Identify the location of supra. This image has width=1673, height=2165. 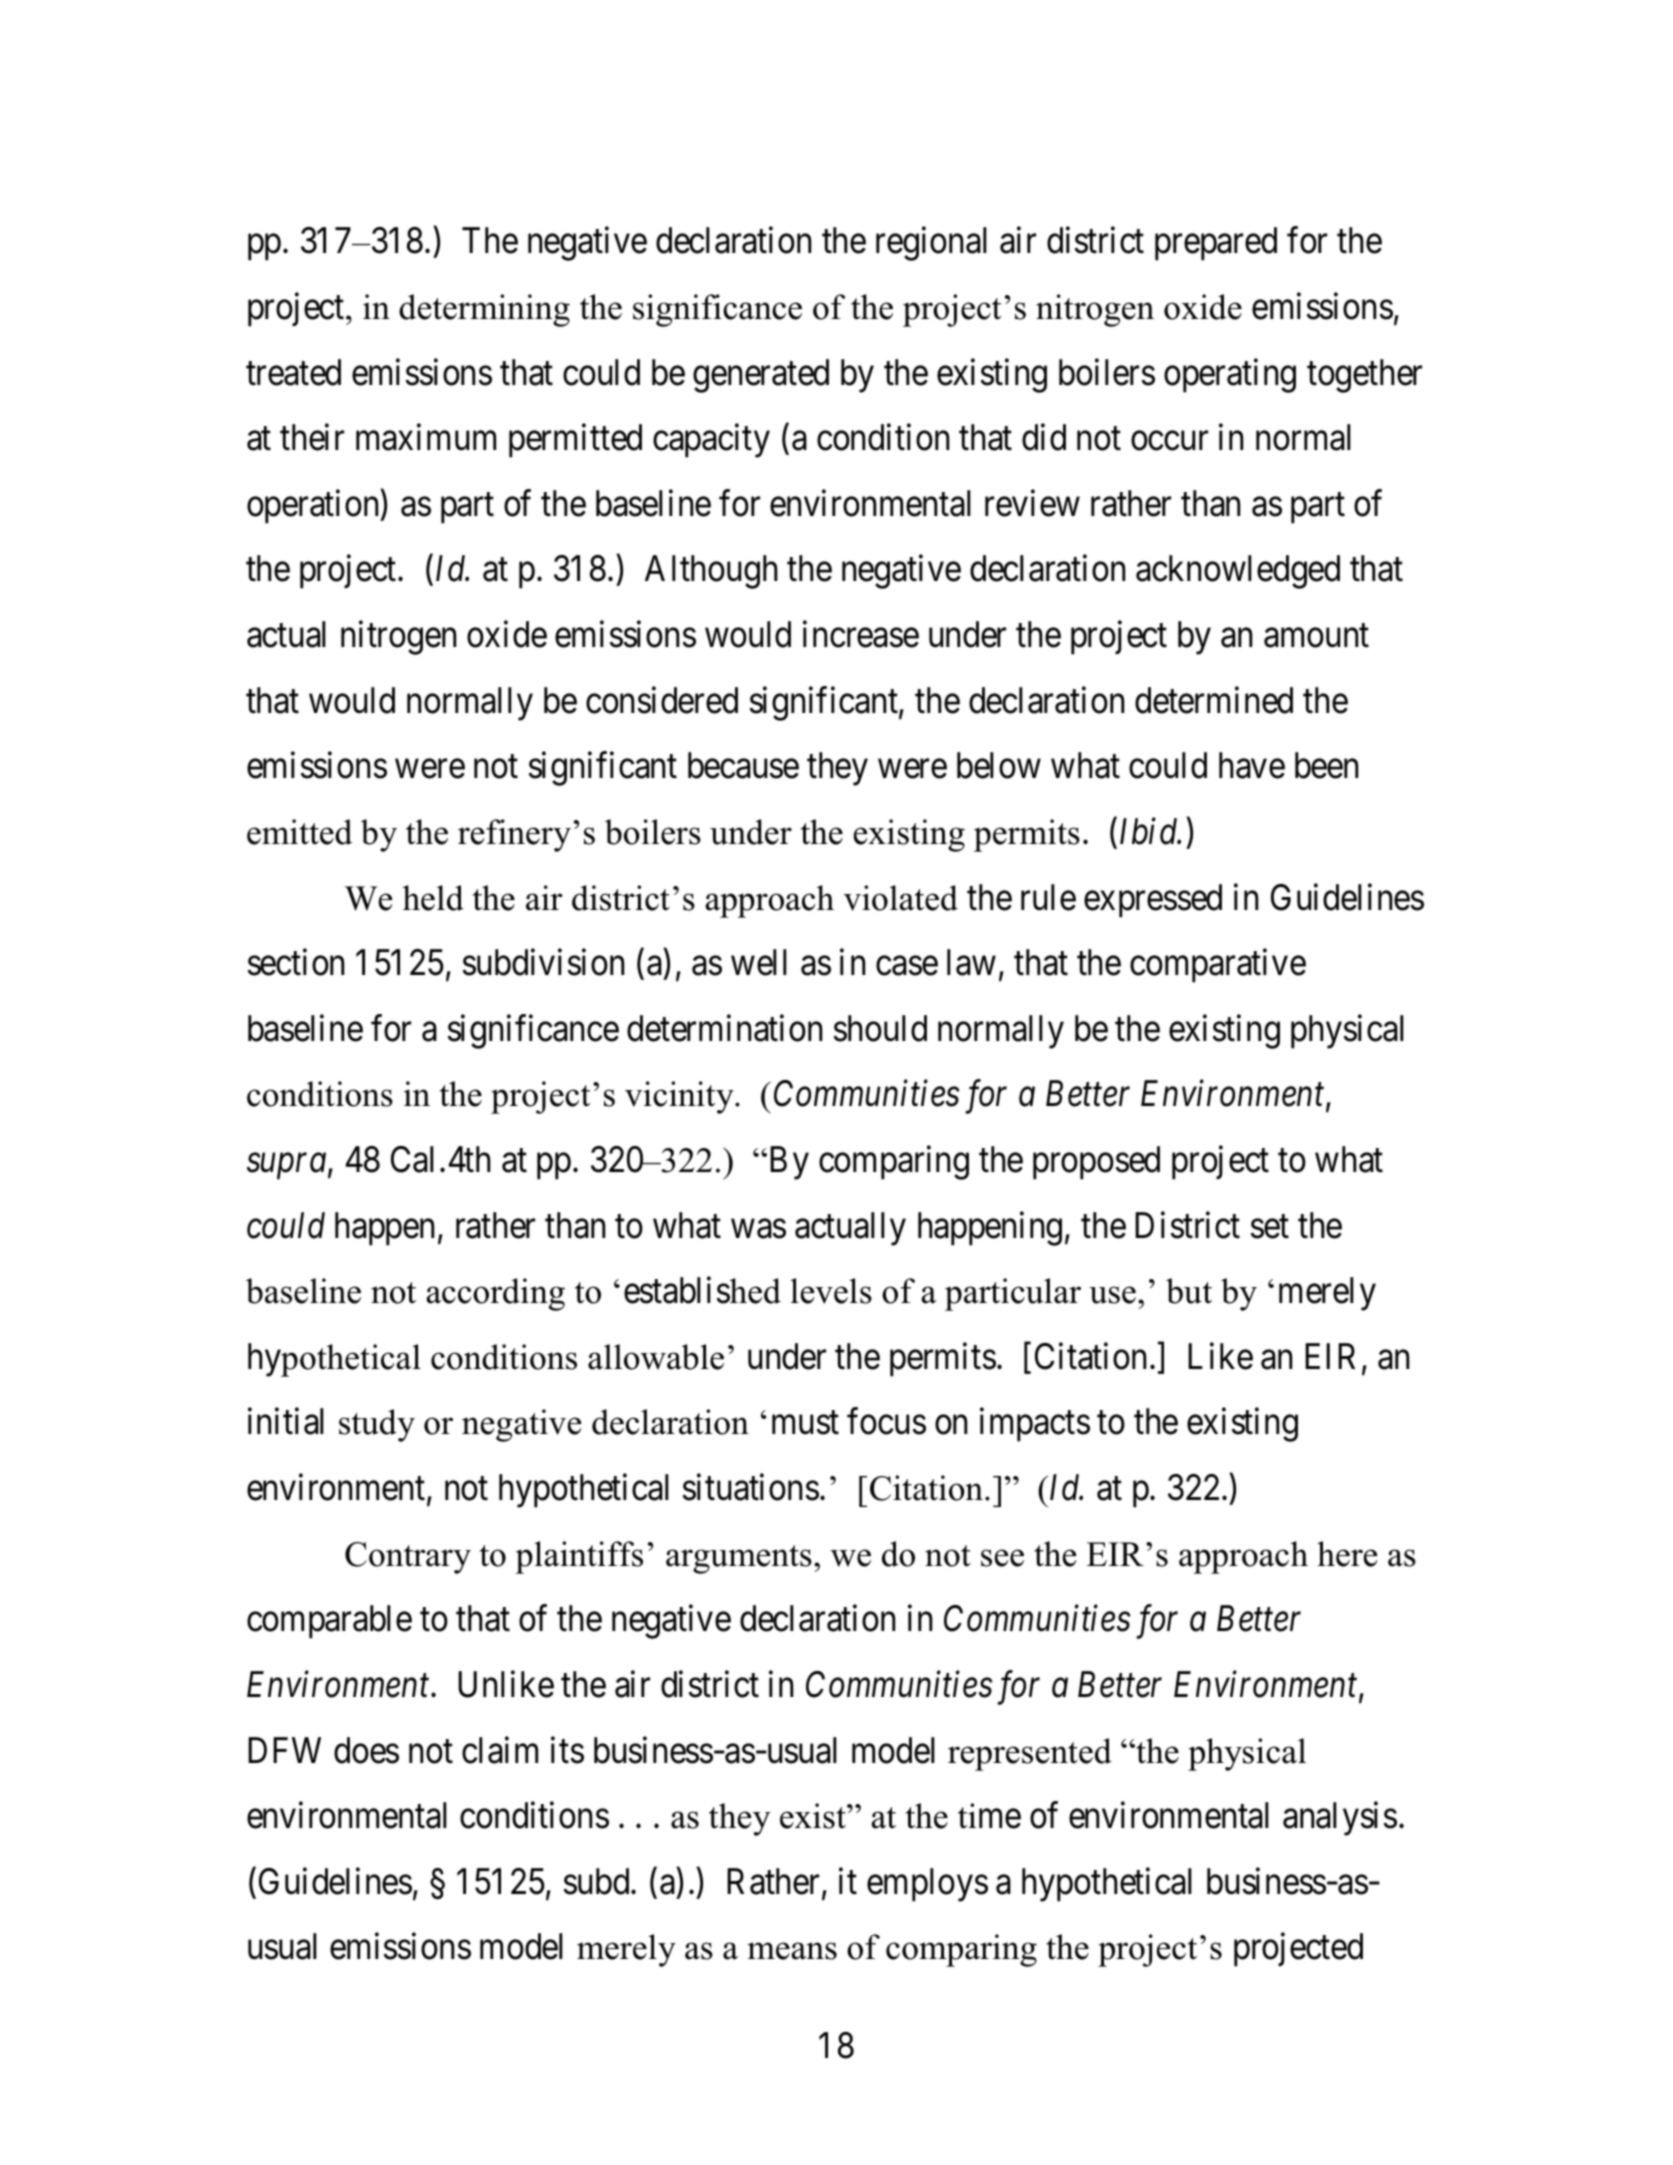
(286, 1167).
